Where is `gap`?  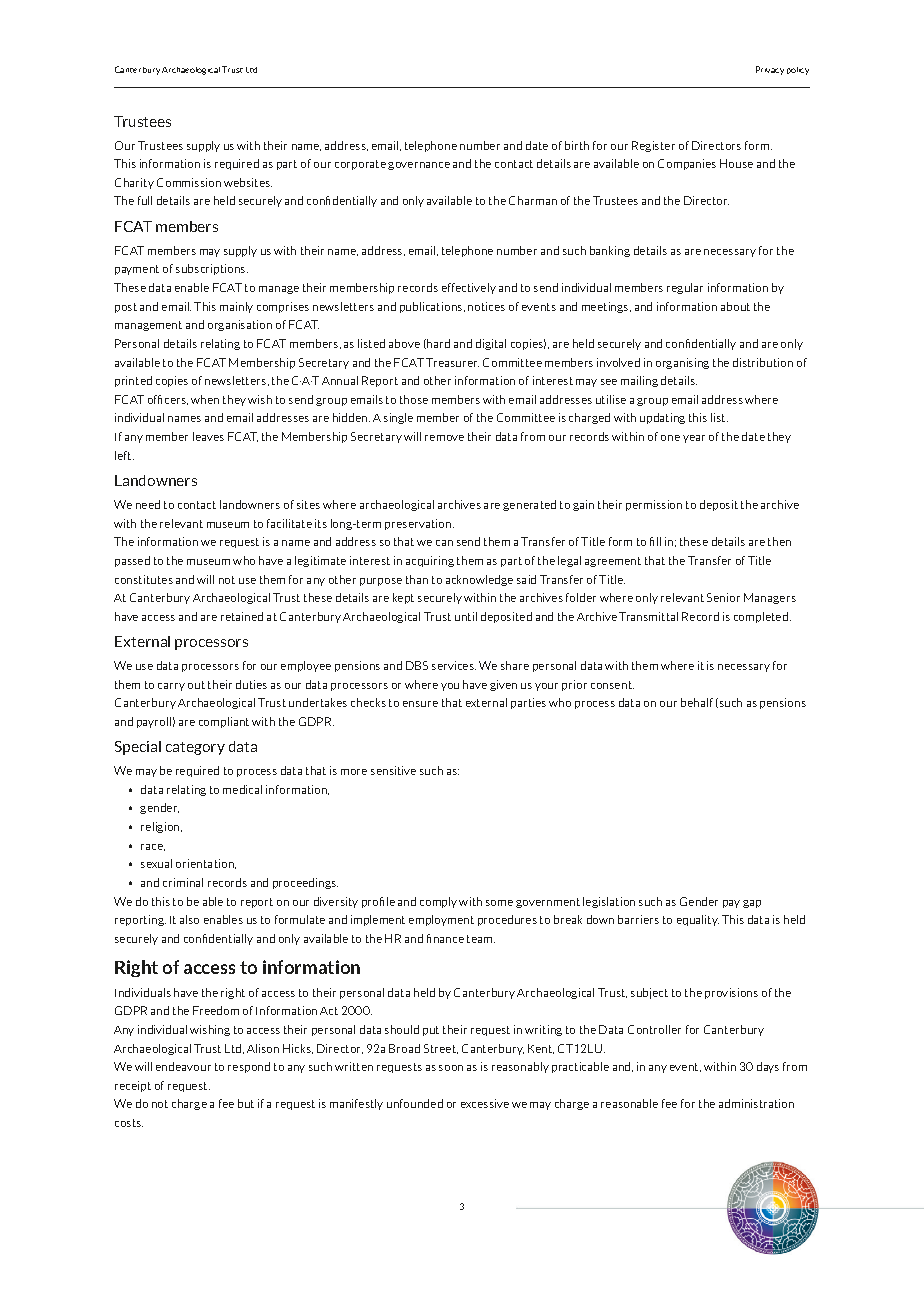
gap is located at coordinates (752, 904).
